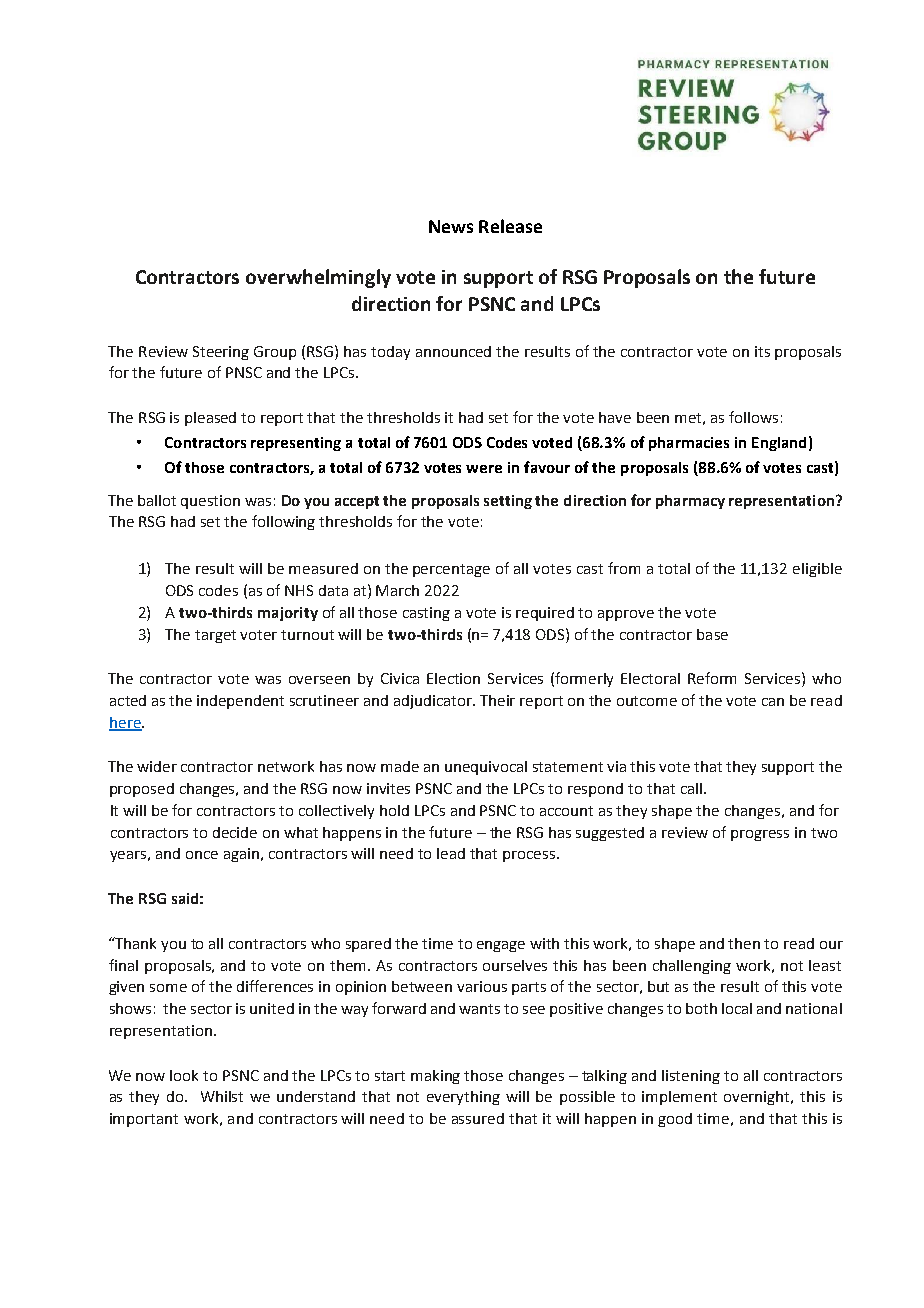 This image has height=1308, width=924. I want to click on its, so click(762, 351).
